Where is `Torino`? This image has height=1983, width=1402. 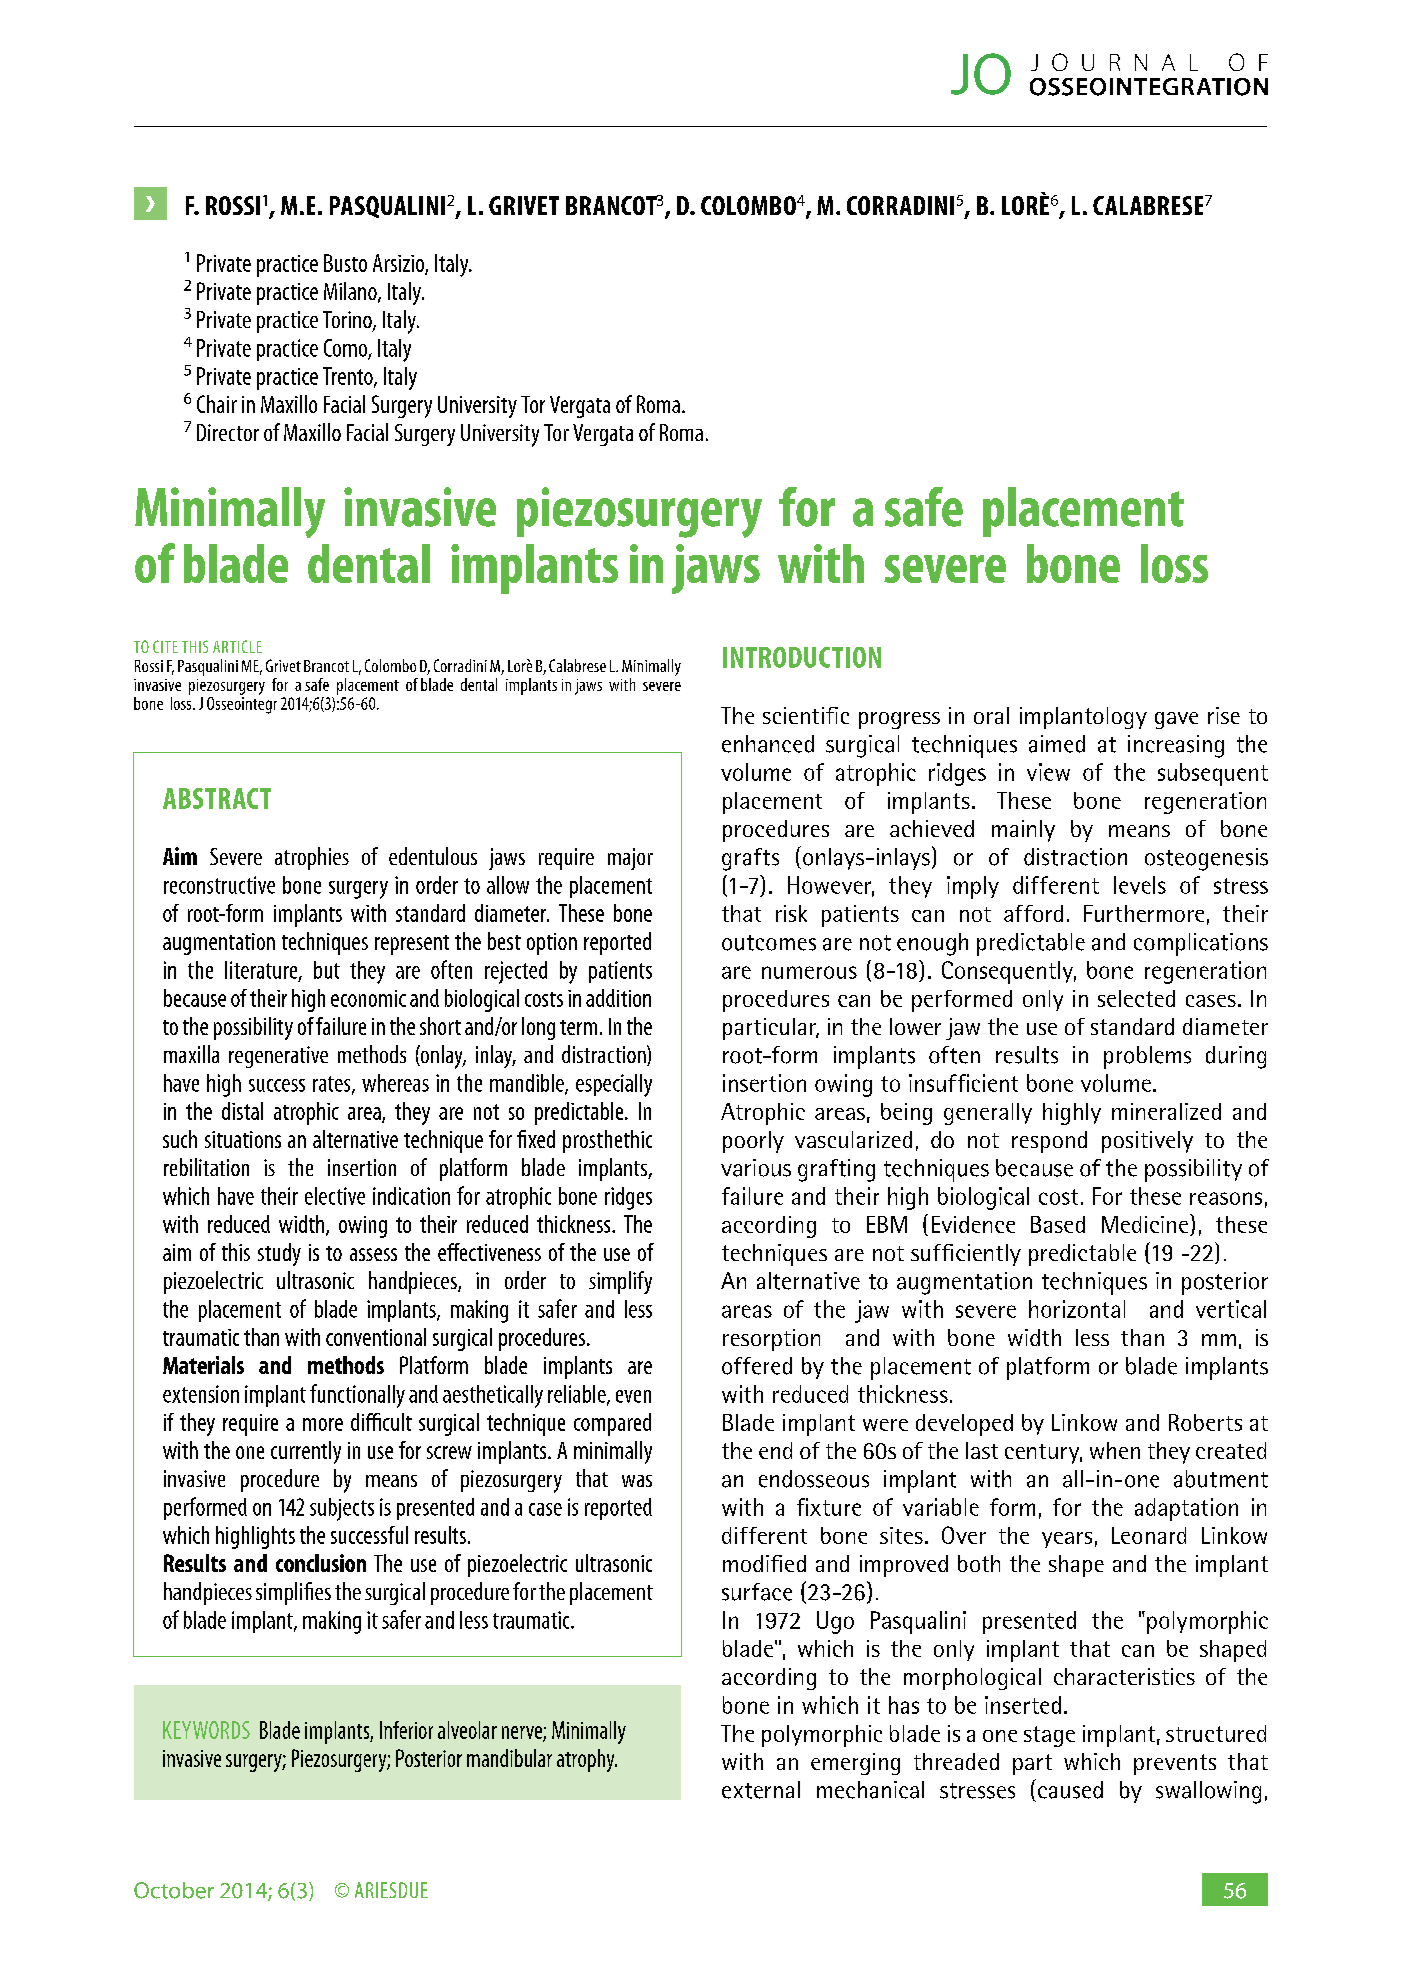
Torino is located at coordinates (348, 321).
